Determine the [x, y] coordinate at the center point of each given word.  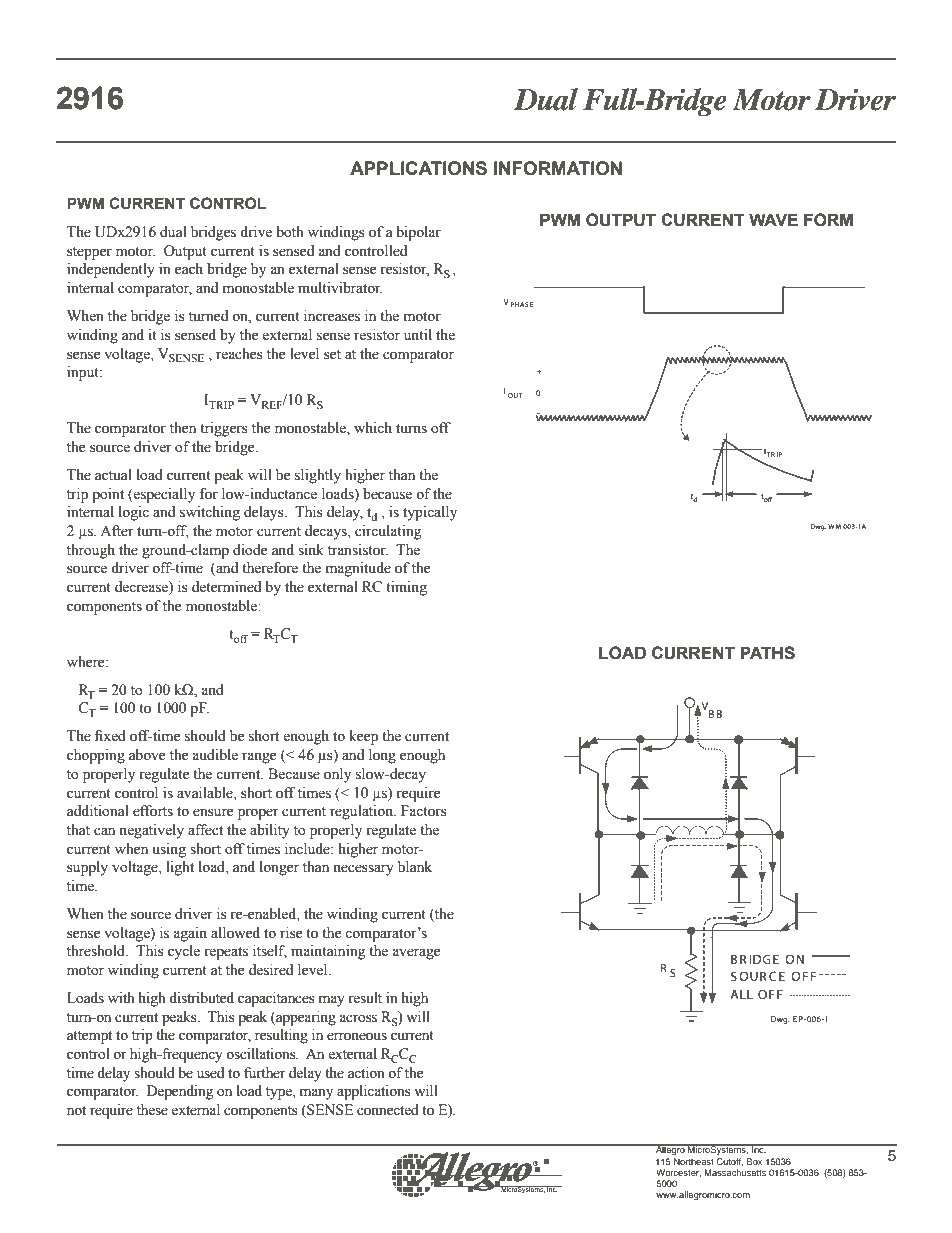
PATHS [768, 653]
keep [363, 737]
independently [111, 270]
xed [115, 736]
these [152, 1110]
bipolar [418, 233]
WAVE [773, 219]
